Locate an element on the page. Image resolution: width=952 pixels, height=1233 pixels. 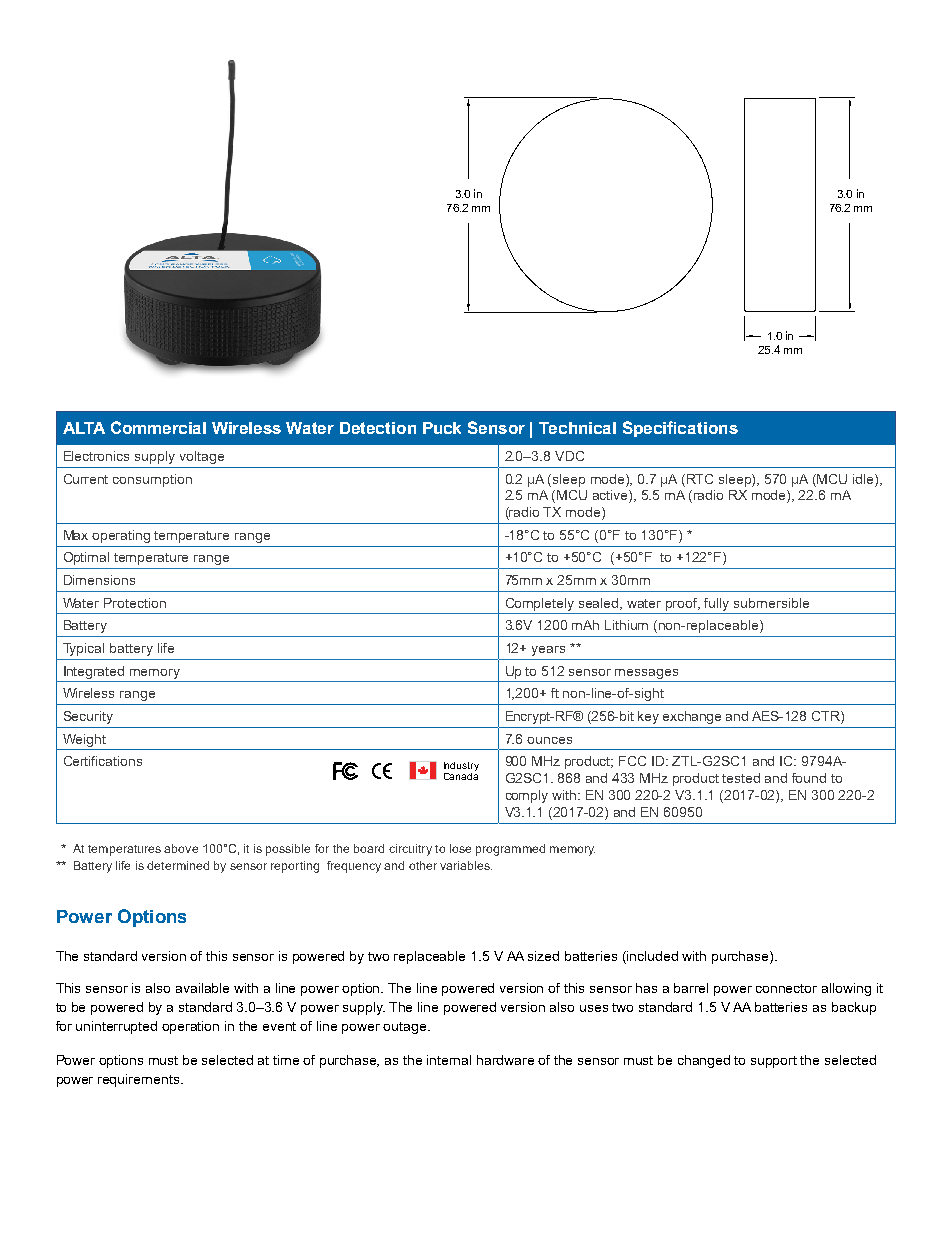
requirements is located at coordinates (140, 1080).
